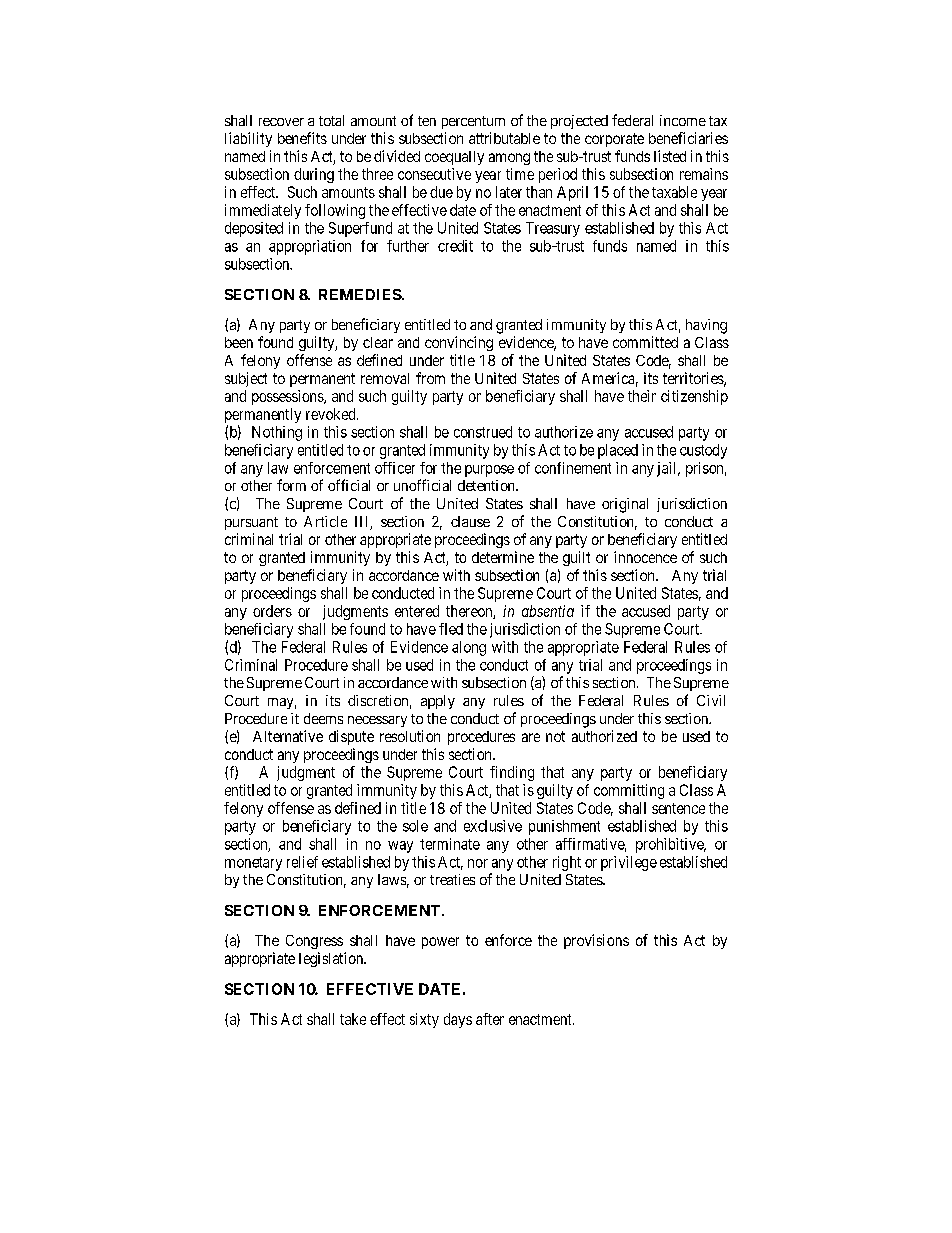 The height and width of the screenshot is (1233, 952). What do you see at coordinates (332, 959) in the screenshot?
I see `legislation` at bounding box center [332, 959].
